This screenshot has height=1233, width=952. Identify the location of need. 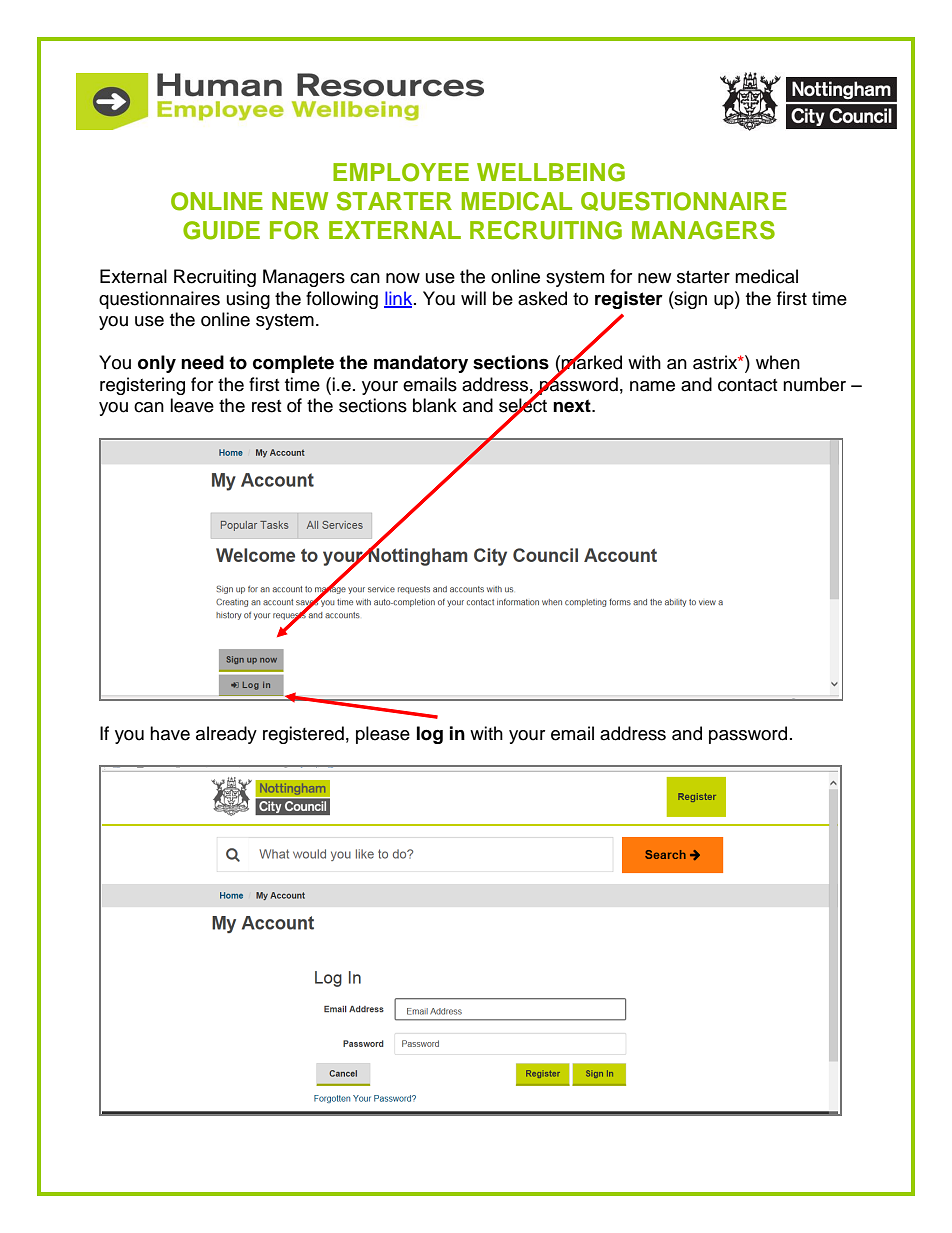
(202, 362).
